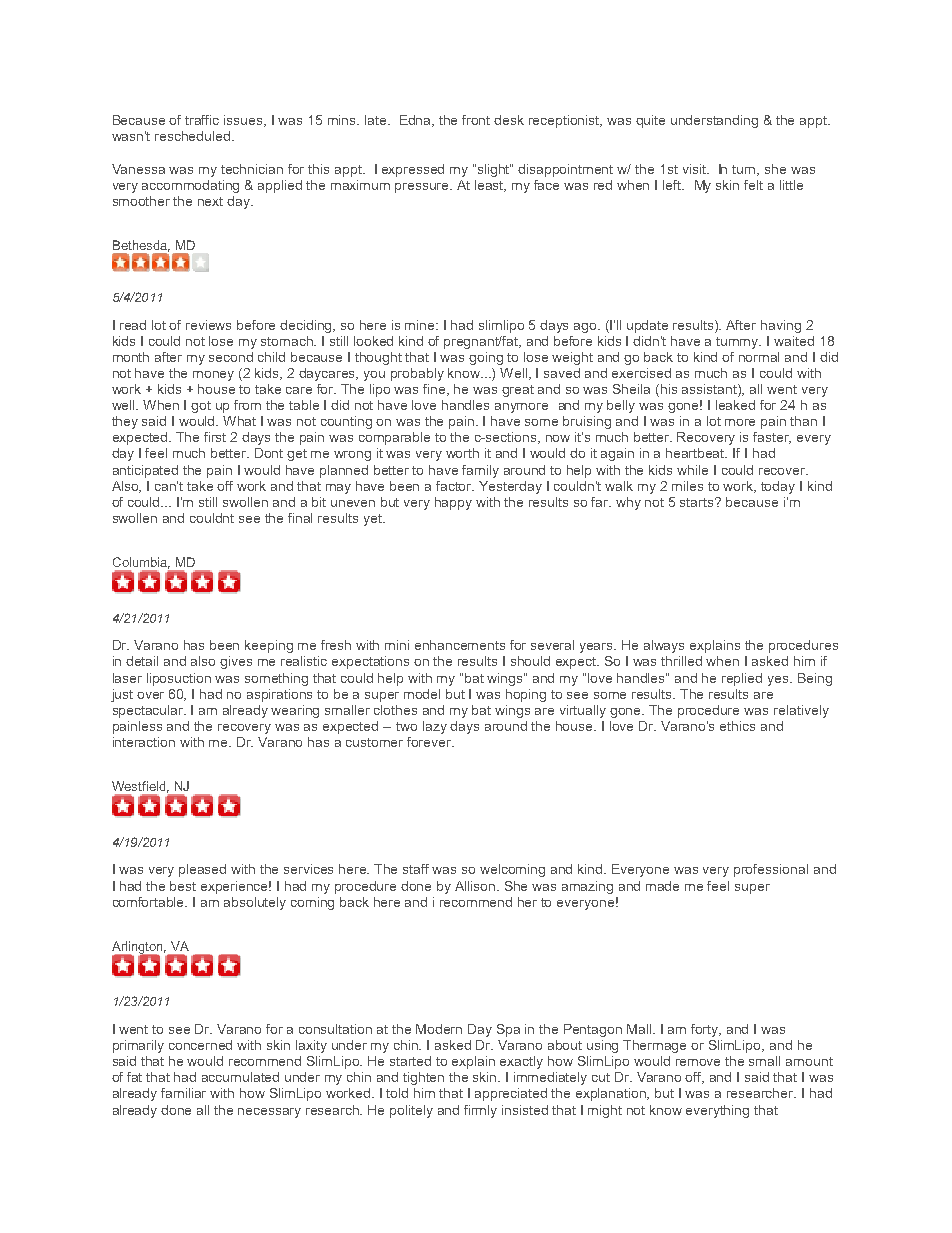 This page has width=952, height=1233. Describe the element at coordinates (695, 169) in the page. I see `visit` at that location.
